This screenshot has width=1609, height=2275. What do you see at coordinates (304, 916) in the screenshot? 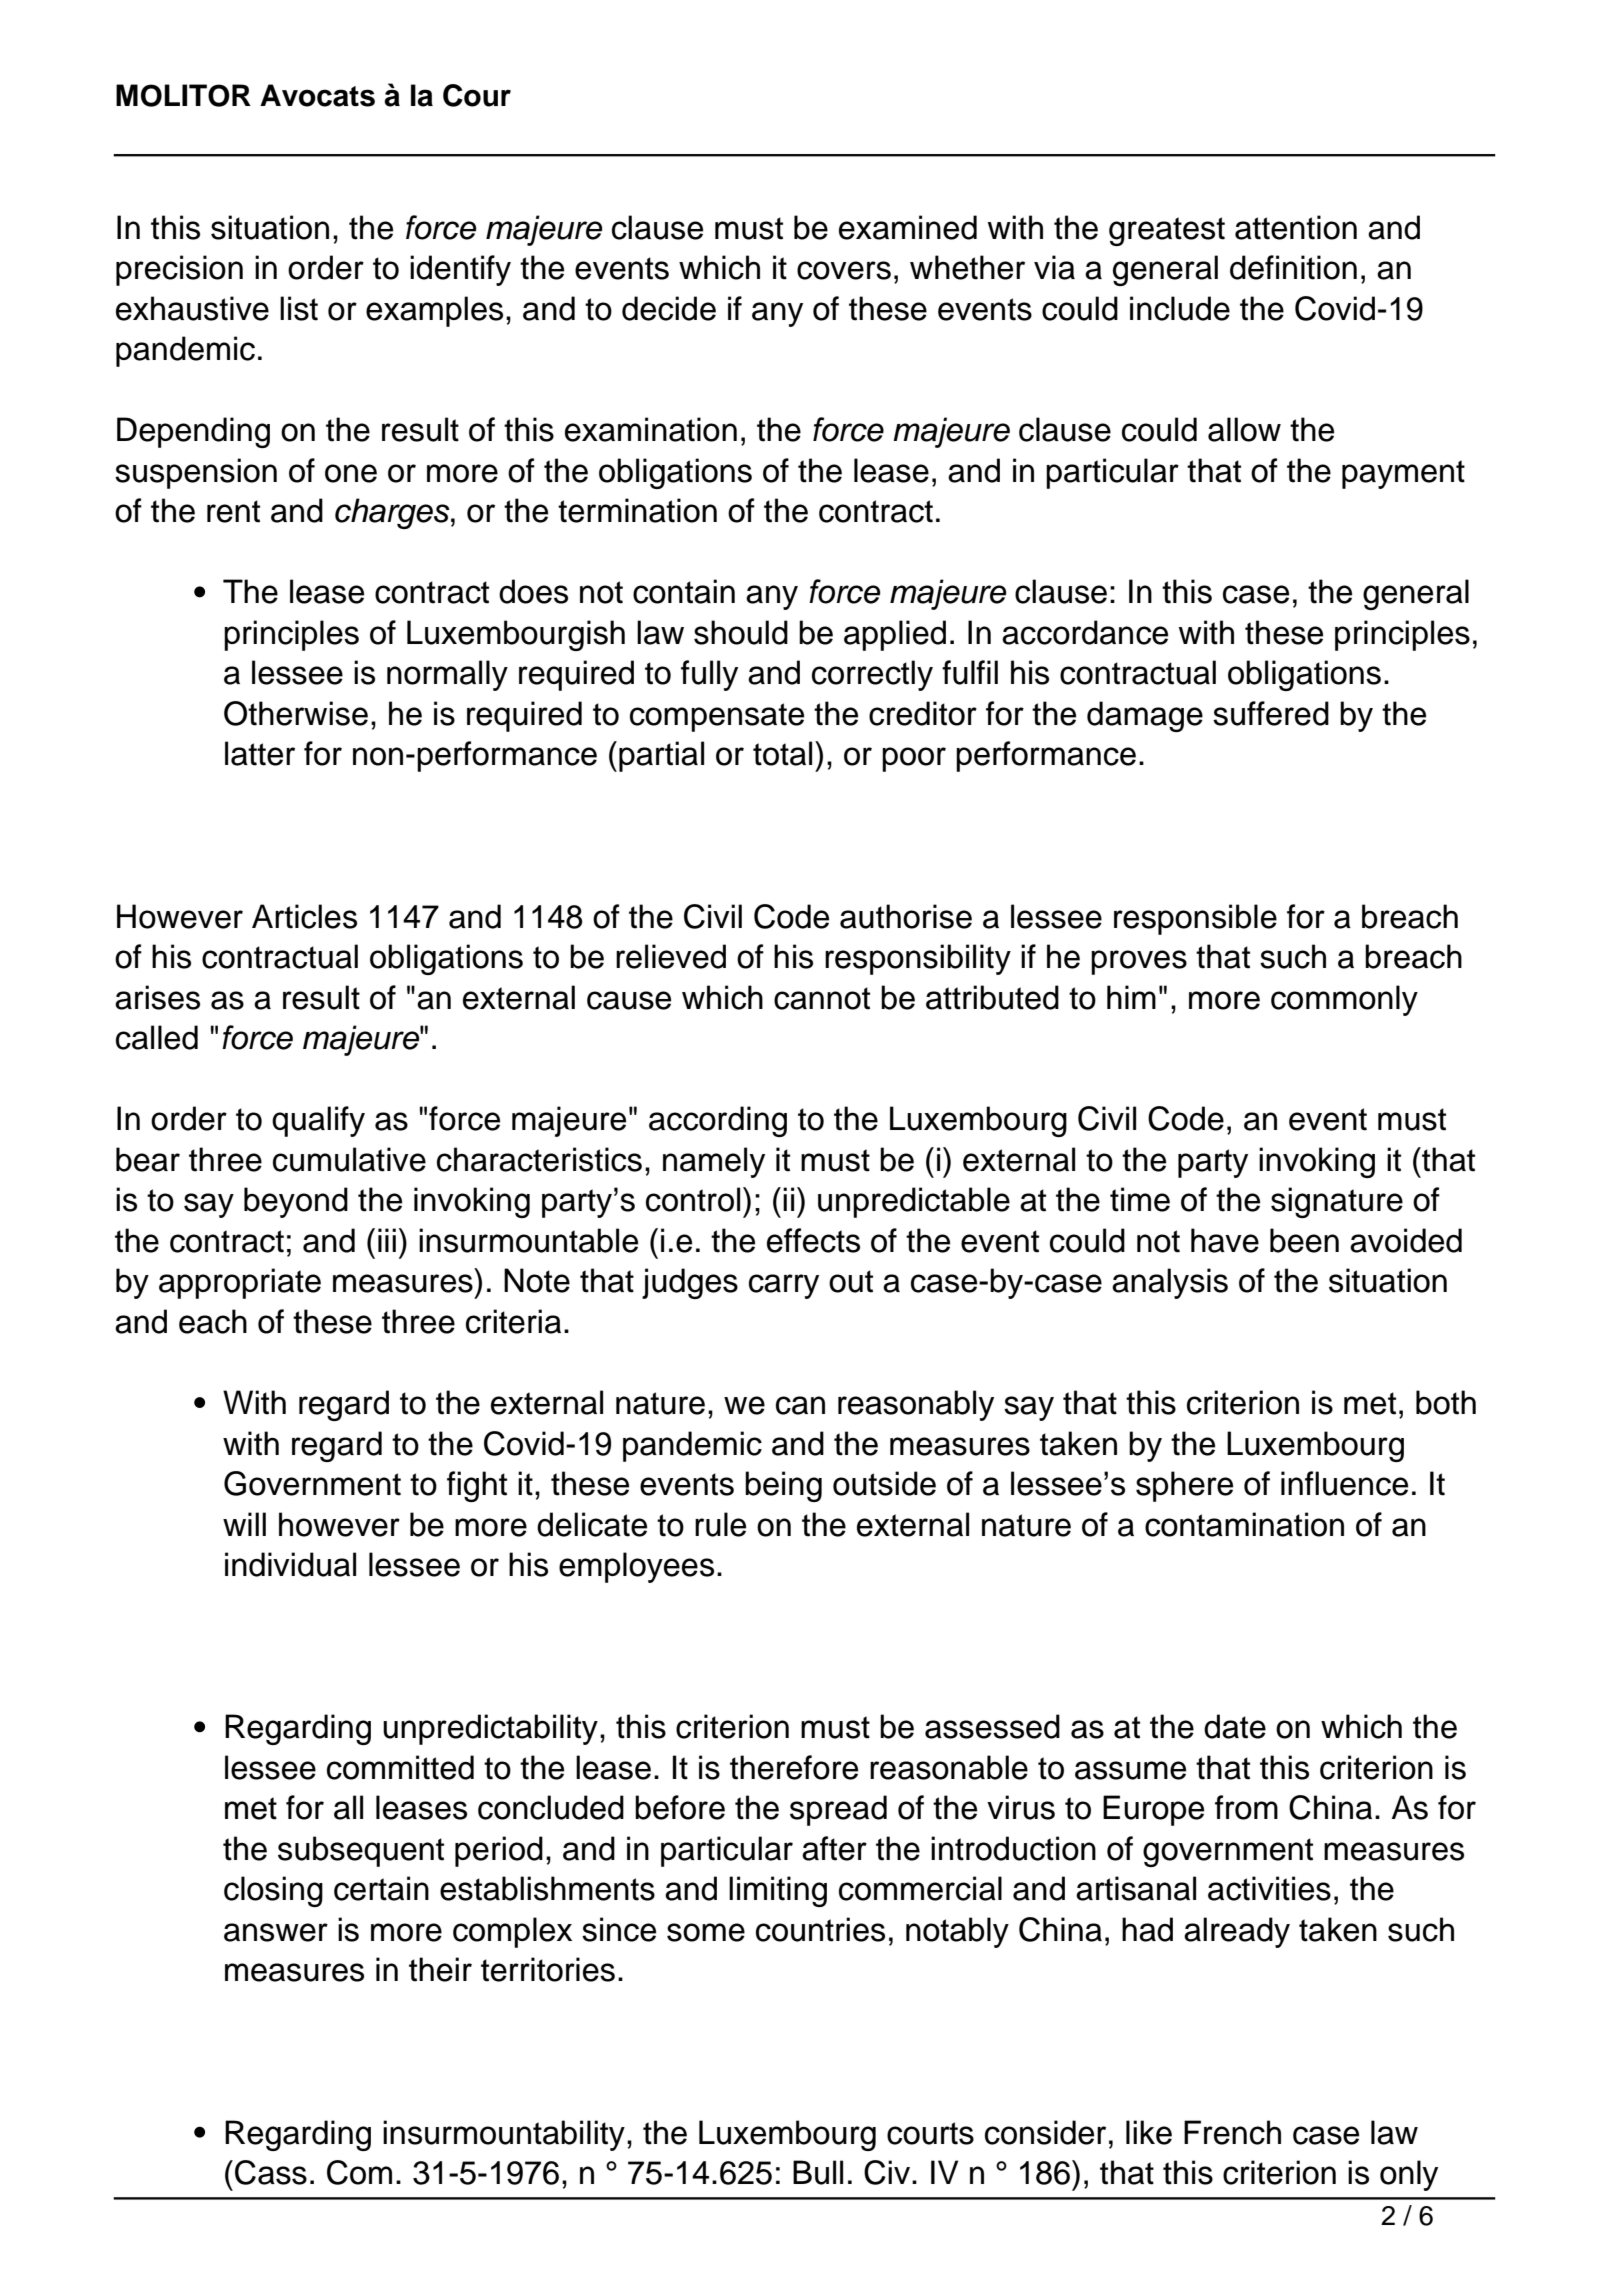
I see `Articles` at bounding box center [304, 916].
